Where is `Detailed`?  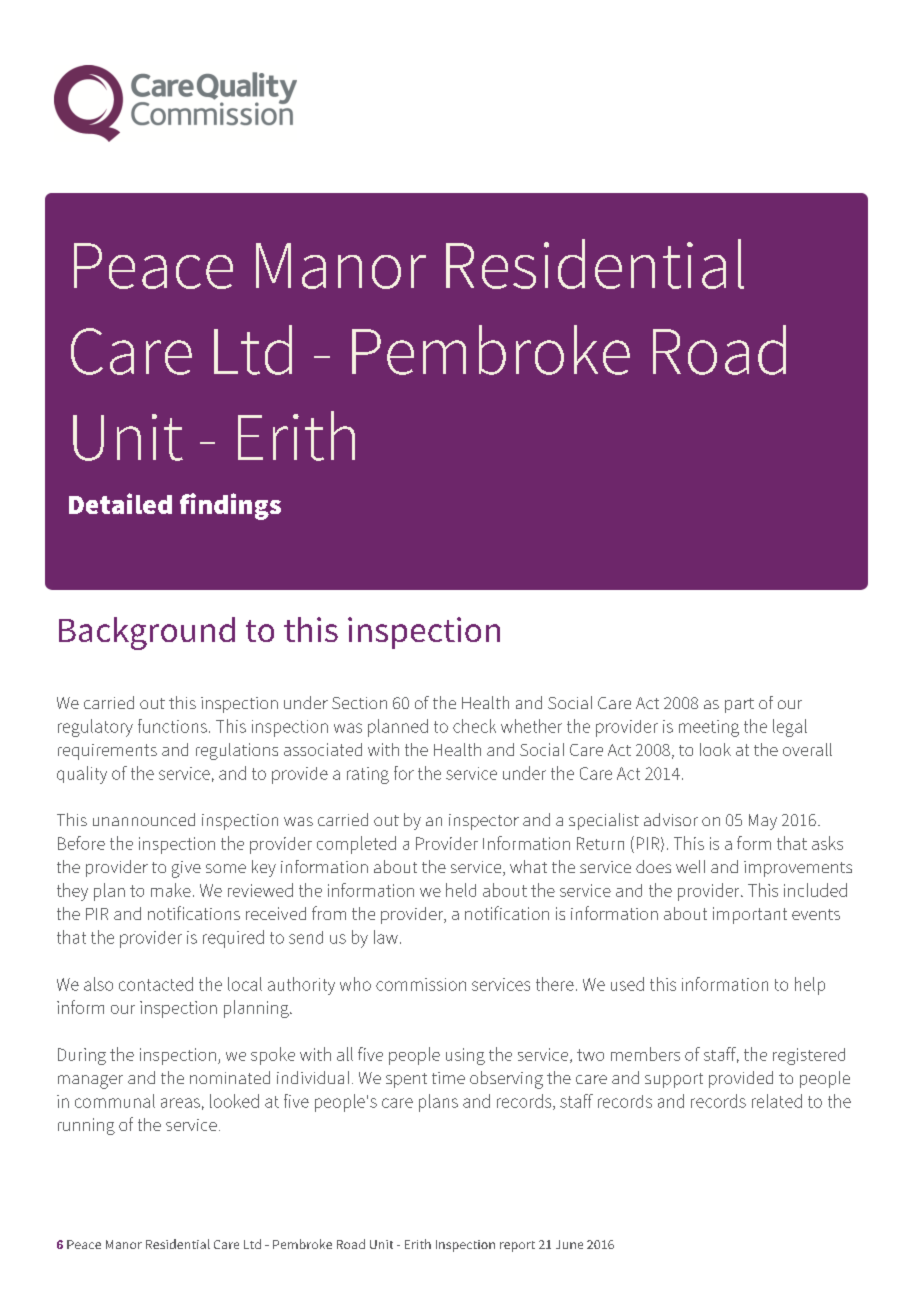 Detailed is located at coordinates (120, 503).
